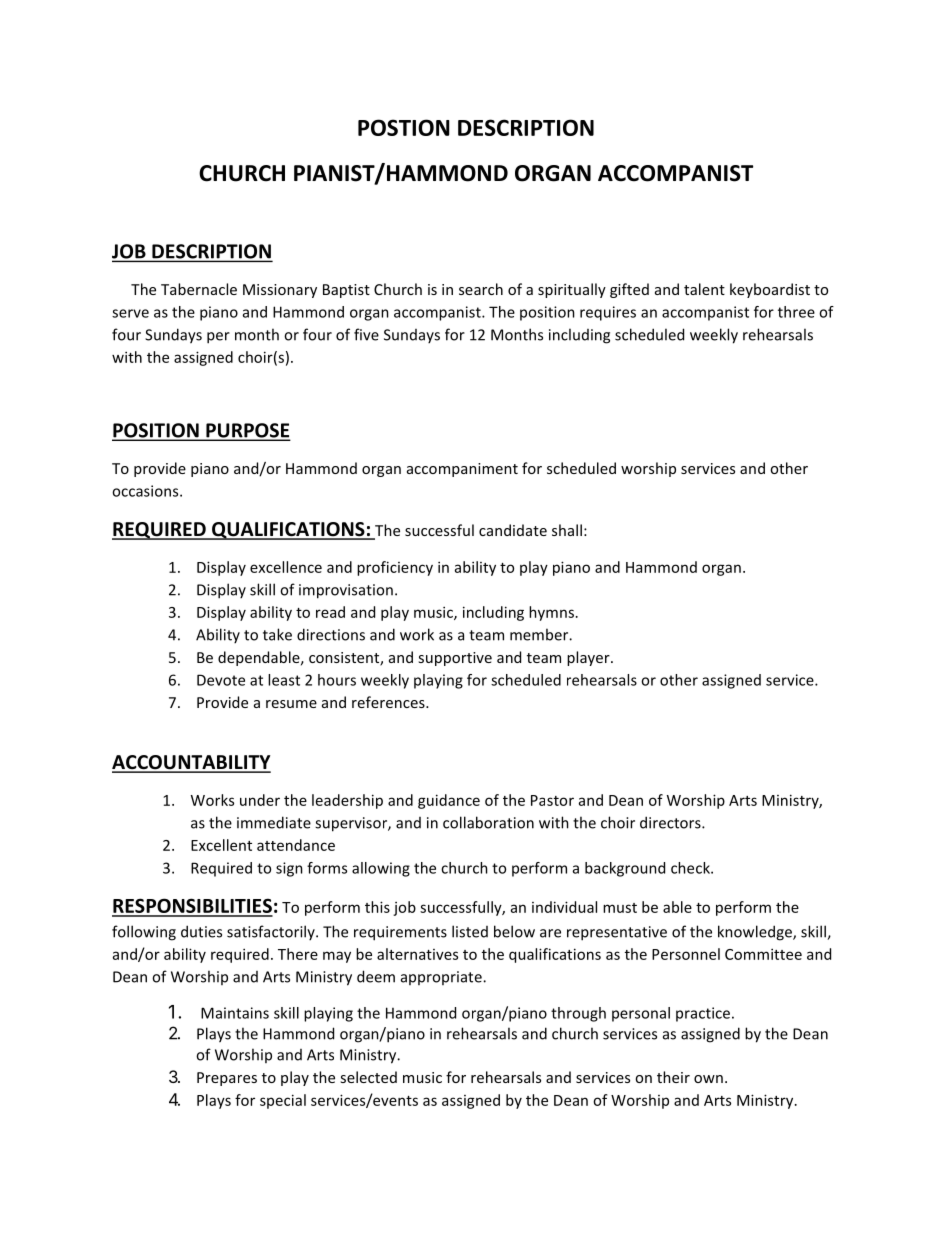 The image size is (952, 1233). What do you see at coordinates (704, 289) in the page?
I see `talent` at bounding box center [704, 289].
